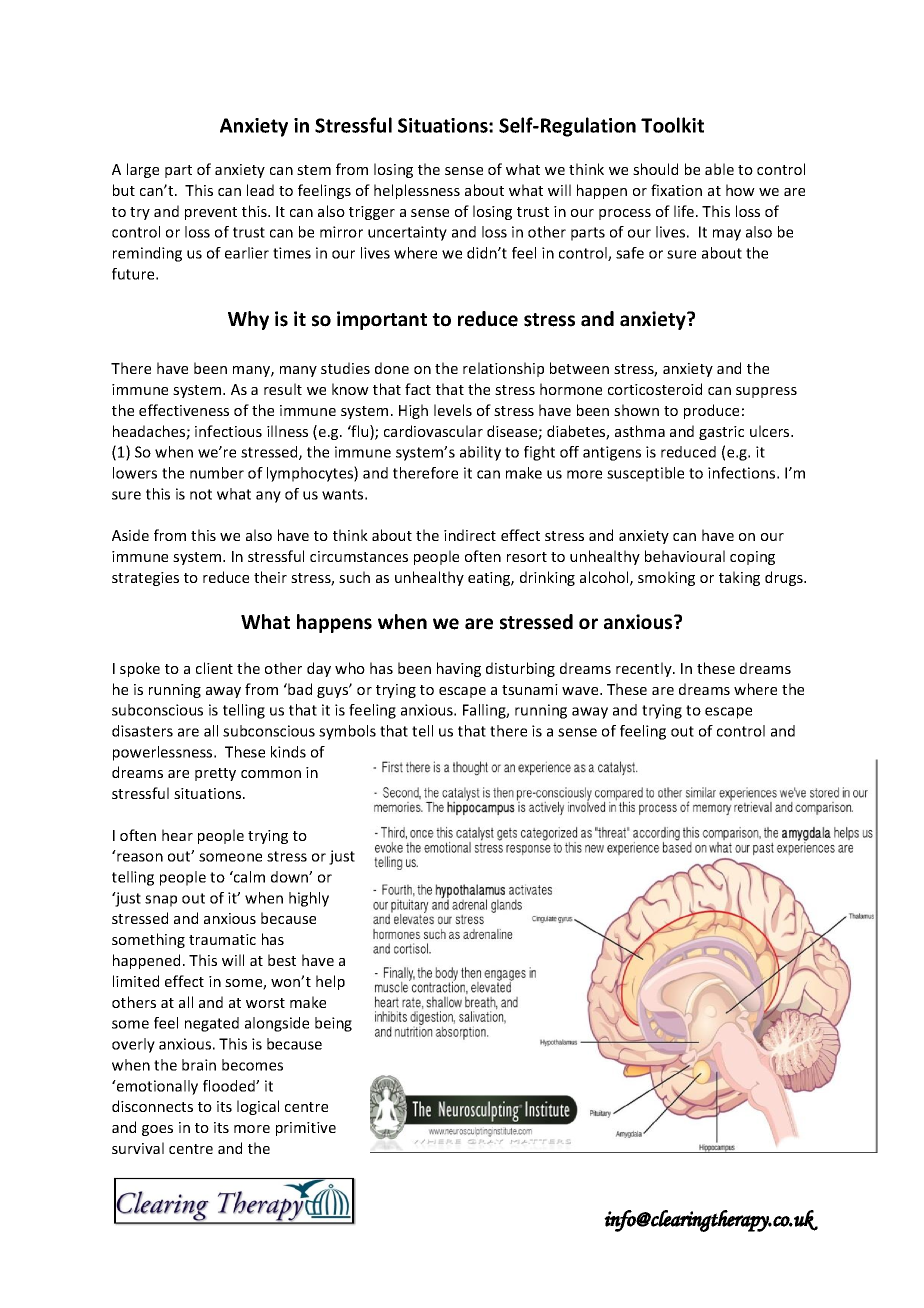 The width and height of the page is (924, 1308). I want to click on number, so click(217, 473).
